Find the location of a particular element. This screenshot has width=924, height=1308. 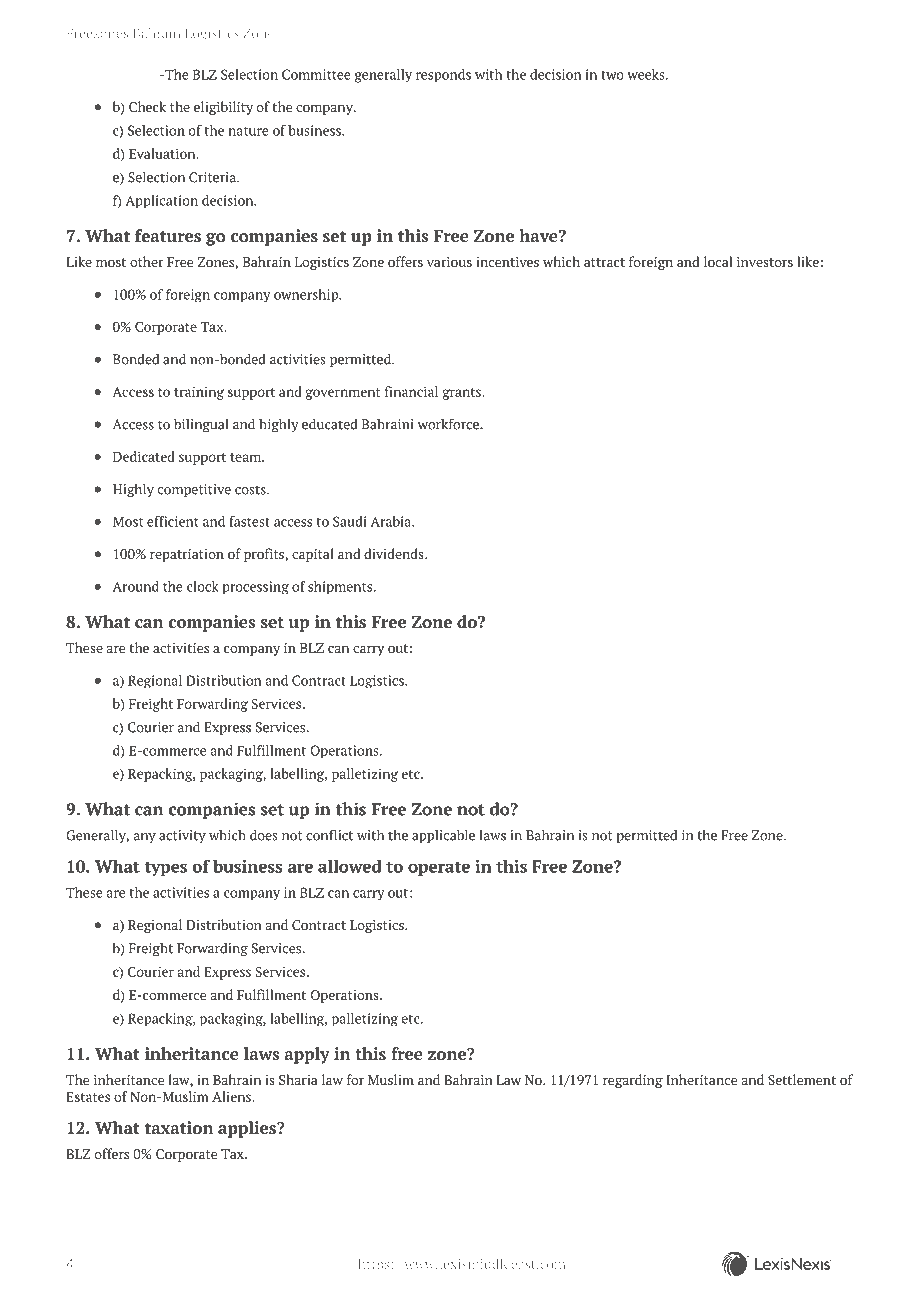

Check is located at coordinates (147, 106).
